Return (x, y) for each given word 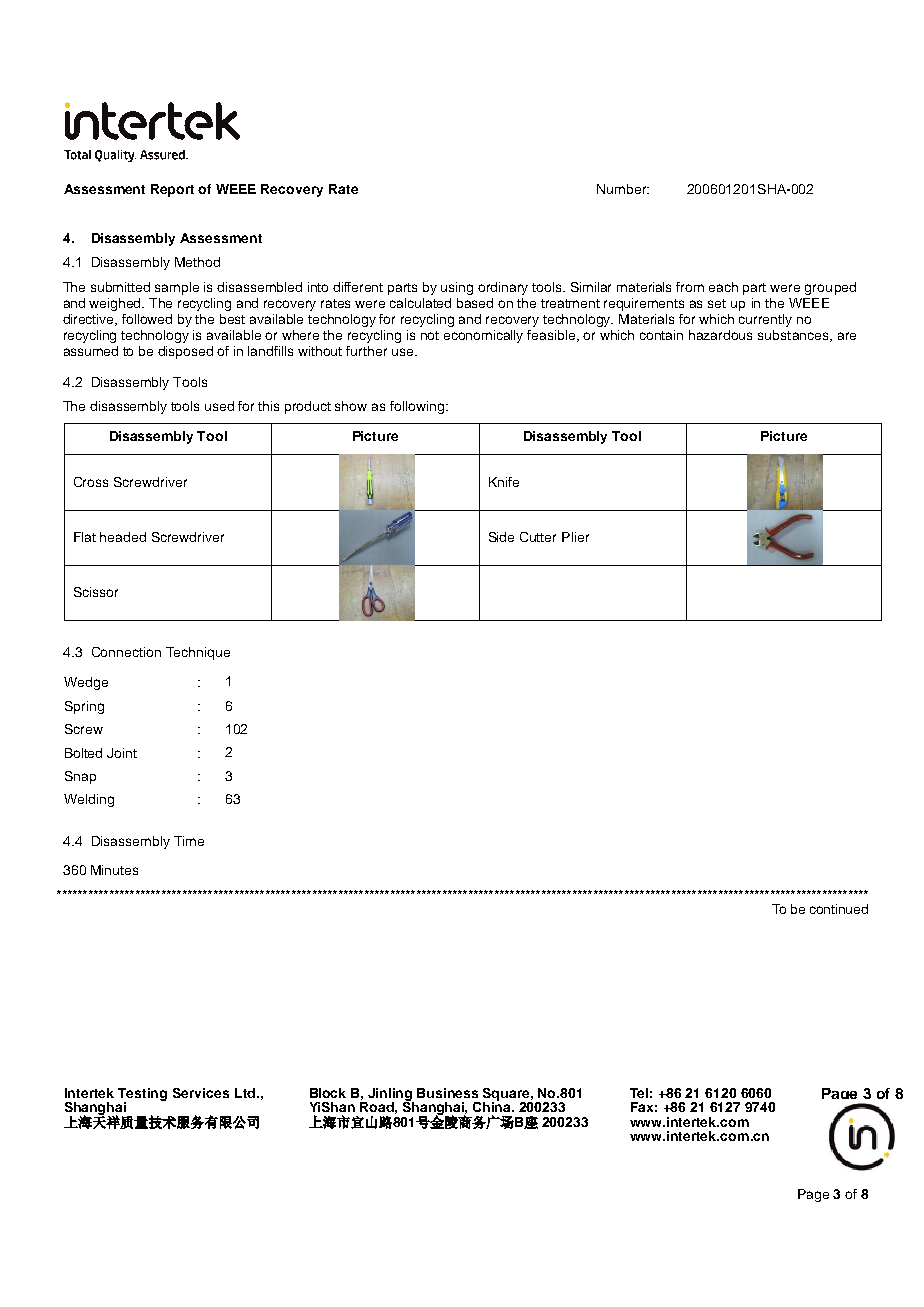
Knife (504, 482)
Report (172, 190)
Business (447, 1093)
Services (201, 1093)
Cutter (538, 537)
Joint (122, 753)
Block (328, 1093)
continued (839, 909)
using (457, 288)
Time (189, 841)
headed (123, 537)
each (723, 287)
